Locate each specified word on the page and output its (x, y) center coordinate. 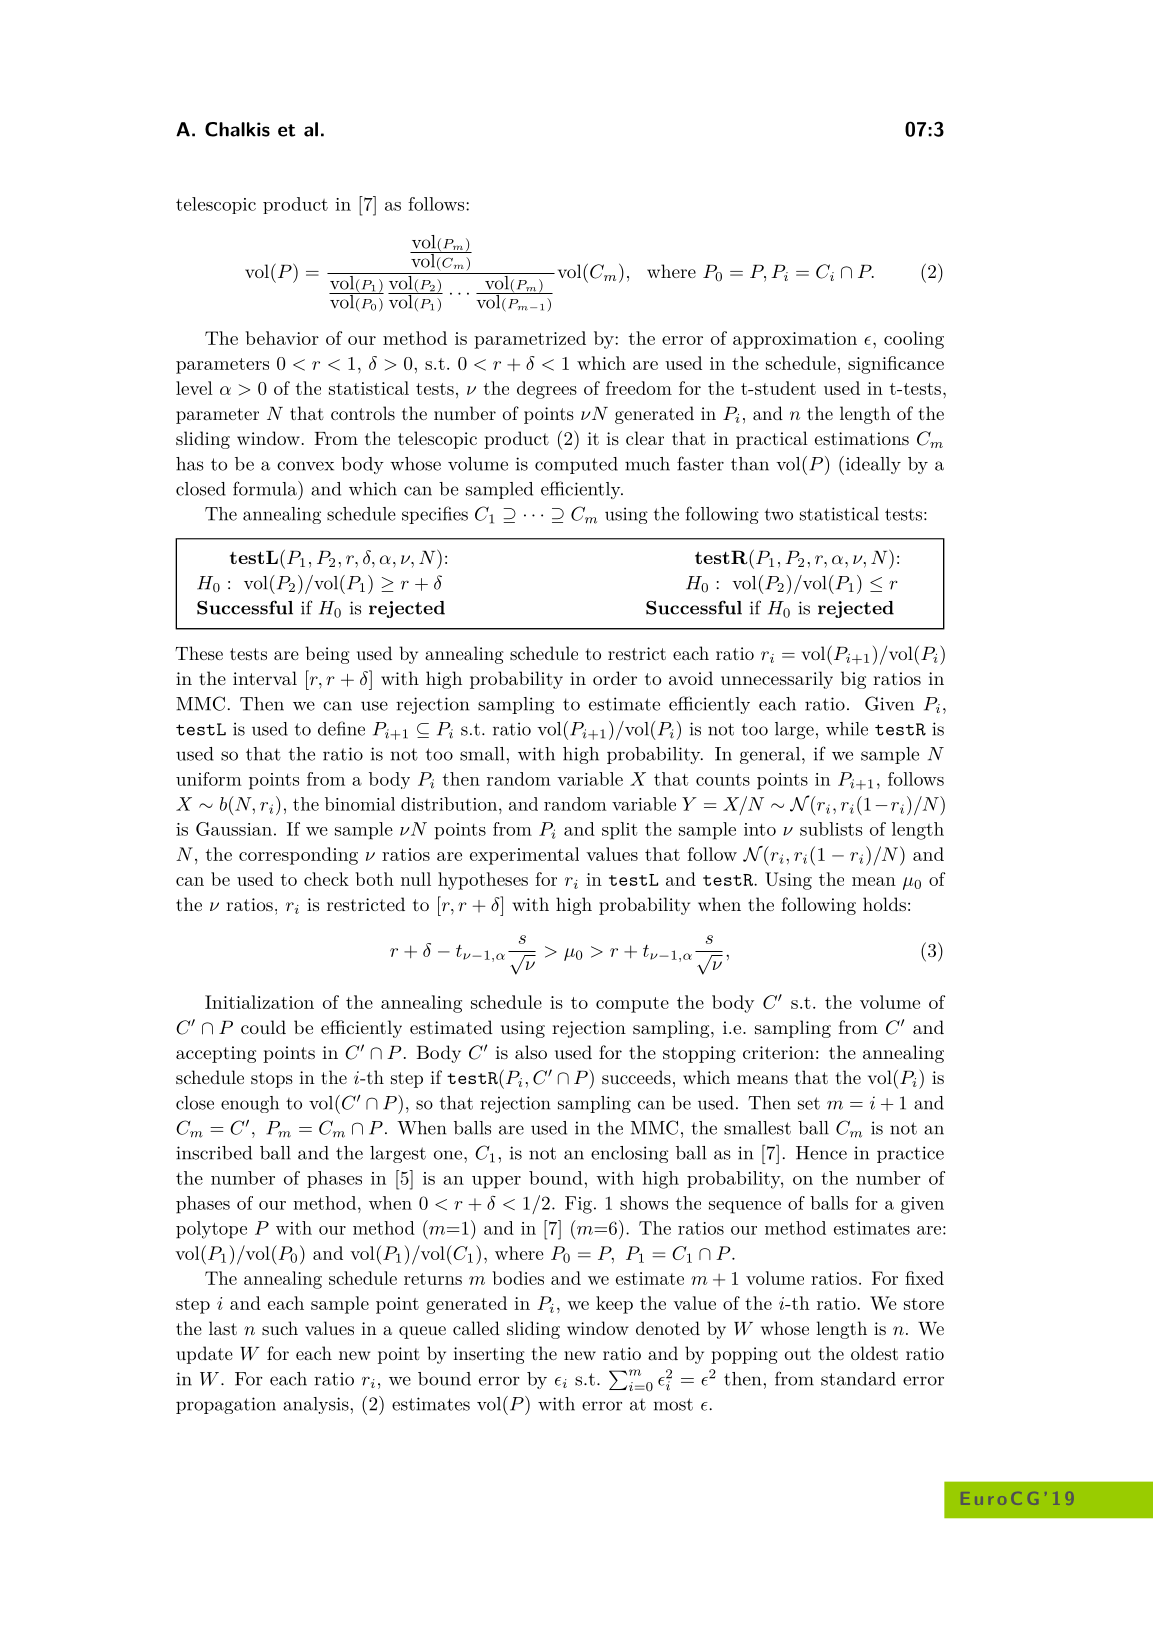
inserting (489, 1355)
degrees (547, 390)
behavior (282, 338)
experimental (524, 856)
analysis (317, 1405)
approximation (795, 340)
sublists (831, 829)
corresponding (298, 856)
